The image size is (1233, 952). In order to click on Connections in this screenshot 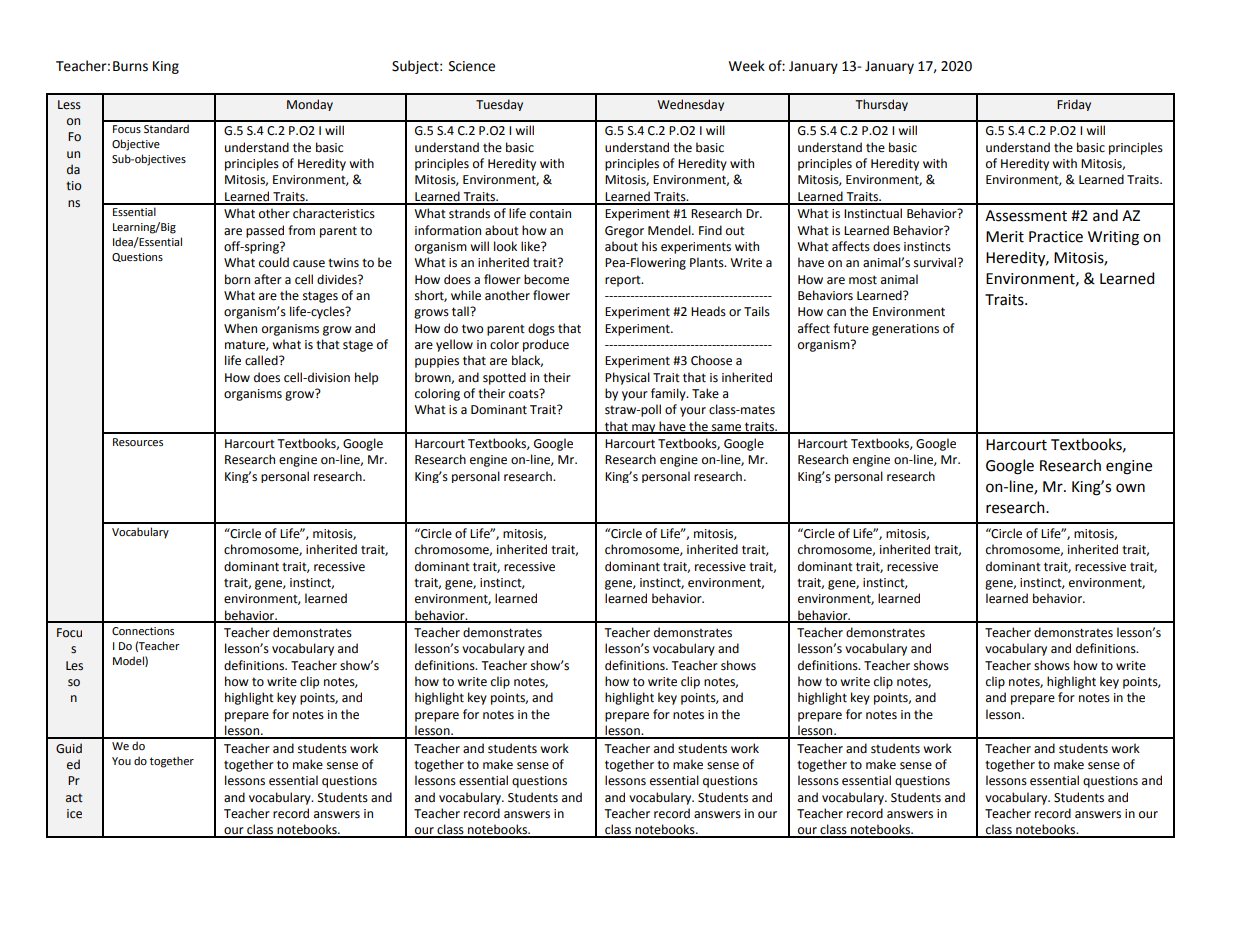, I will do `click(143, 631)`.
